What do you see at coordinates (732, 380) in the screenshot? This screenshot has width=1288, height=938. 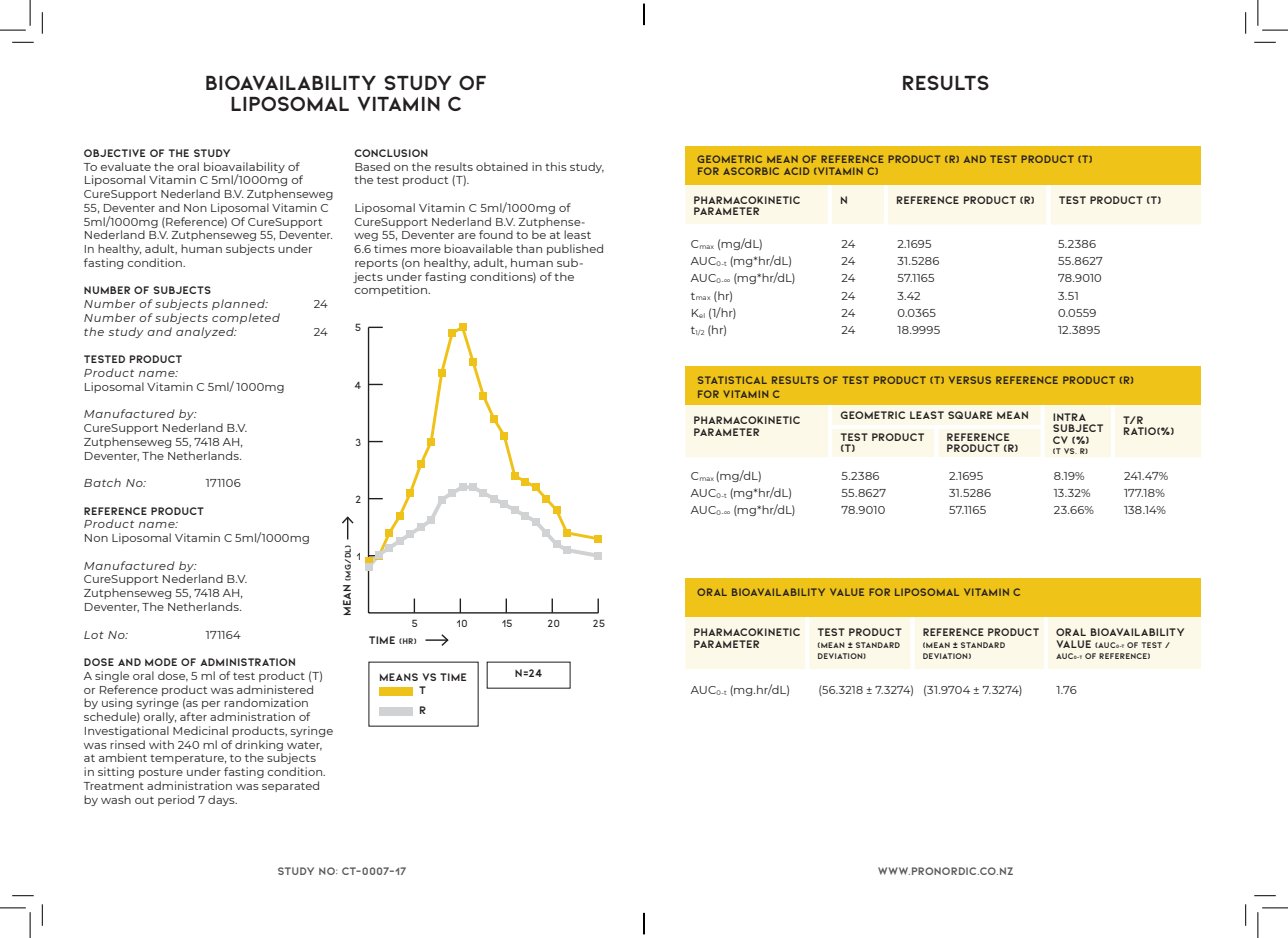 I see `Statistical` at bounding box center [732, 380].
